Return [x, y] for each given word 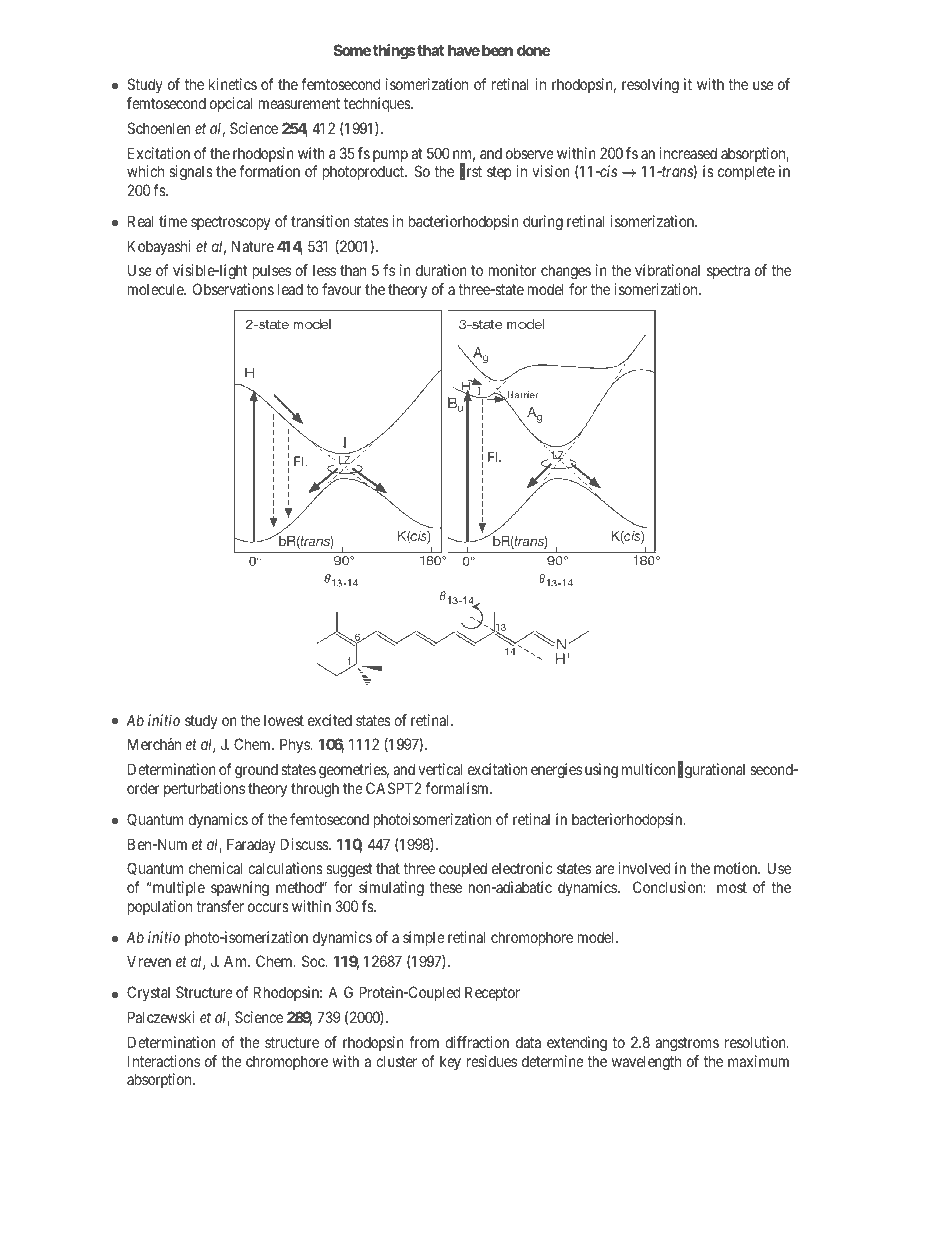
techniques [378, 104]
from [424, 1042]
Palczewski [161, 1017]
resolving [650, 86]
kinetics [233, 84]
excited [330, 720]
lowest [284, 720]
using [601, 771]
